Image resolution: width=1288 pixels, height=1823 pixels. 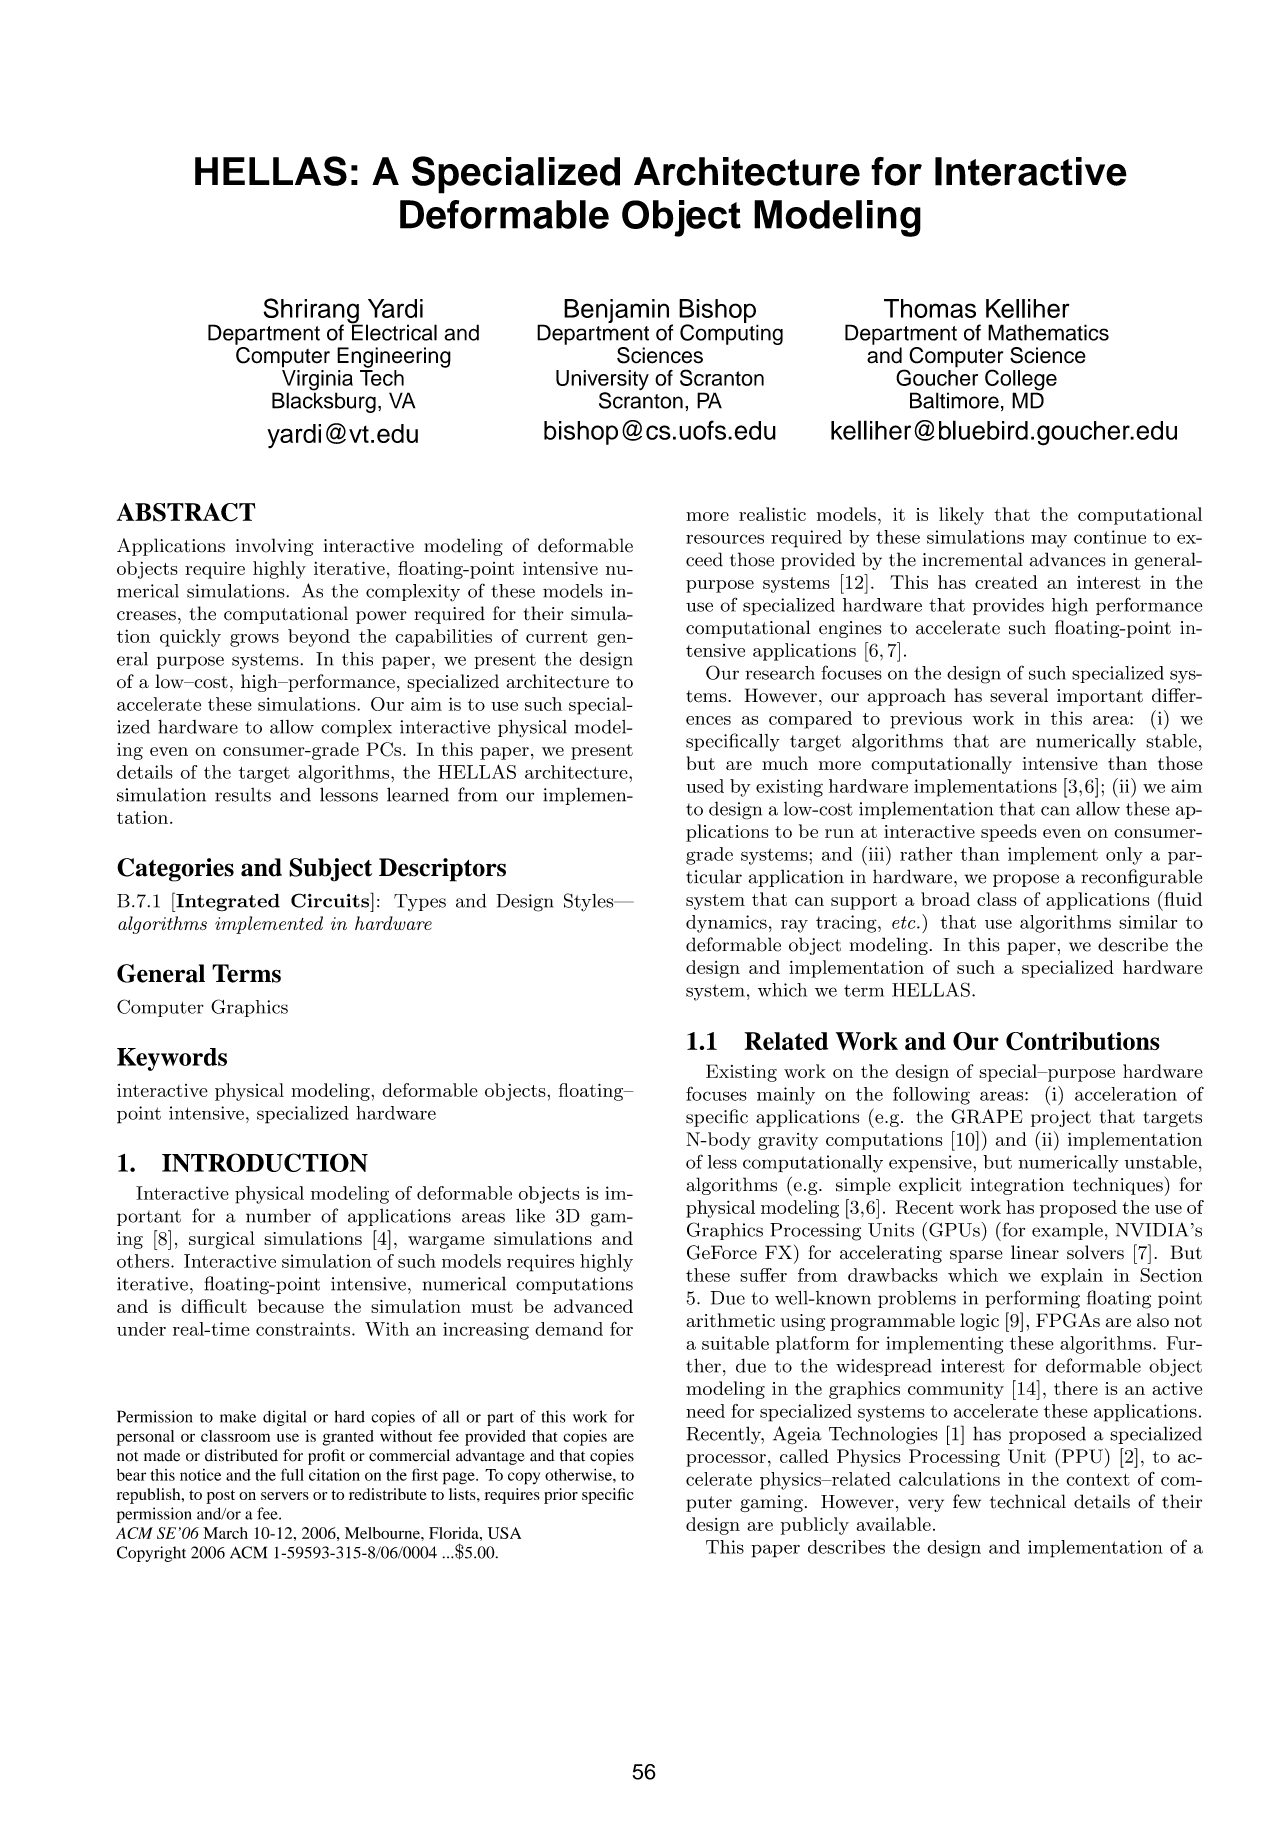 I want to click on Benjamin, so click(x=616, y=311).
